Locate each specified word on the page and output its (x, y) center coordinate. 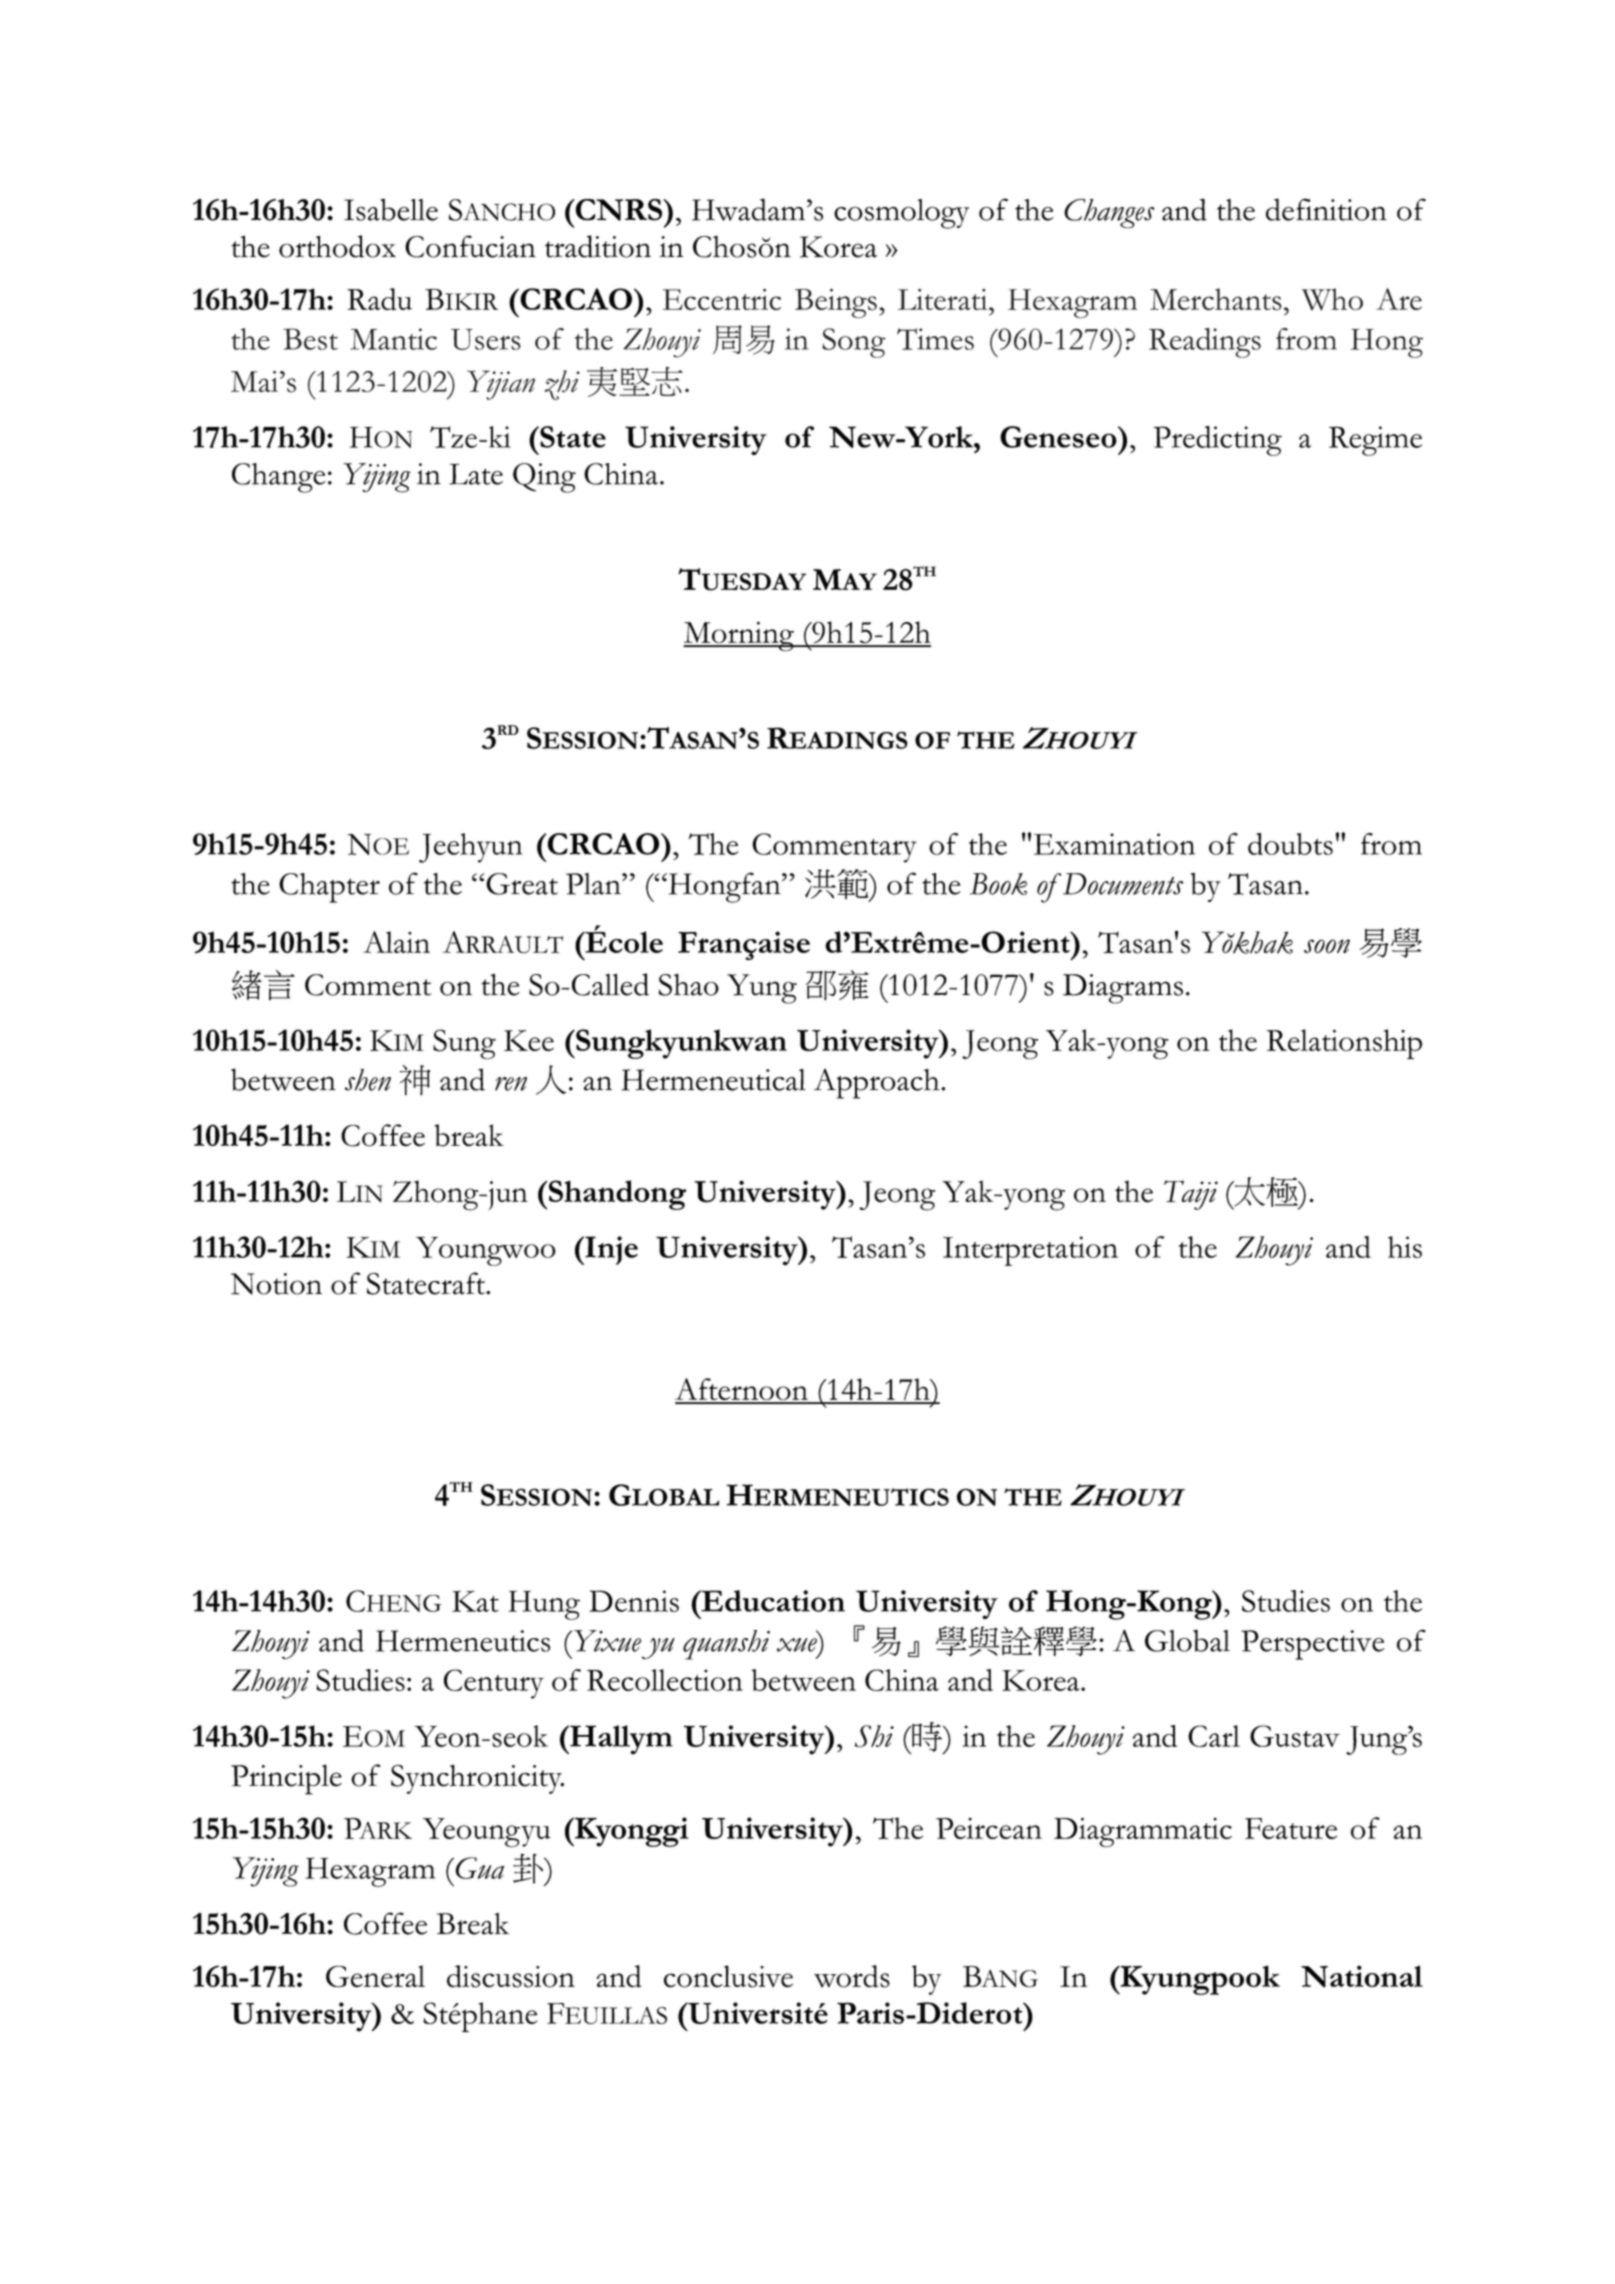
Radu (379, 299)
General (375, 1976)
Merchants (1216, 299)
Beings (836, 303)
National (1362, 1976)
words (852, 1976)
